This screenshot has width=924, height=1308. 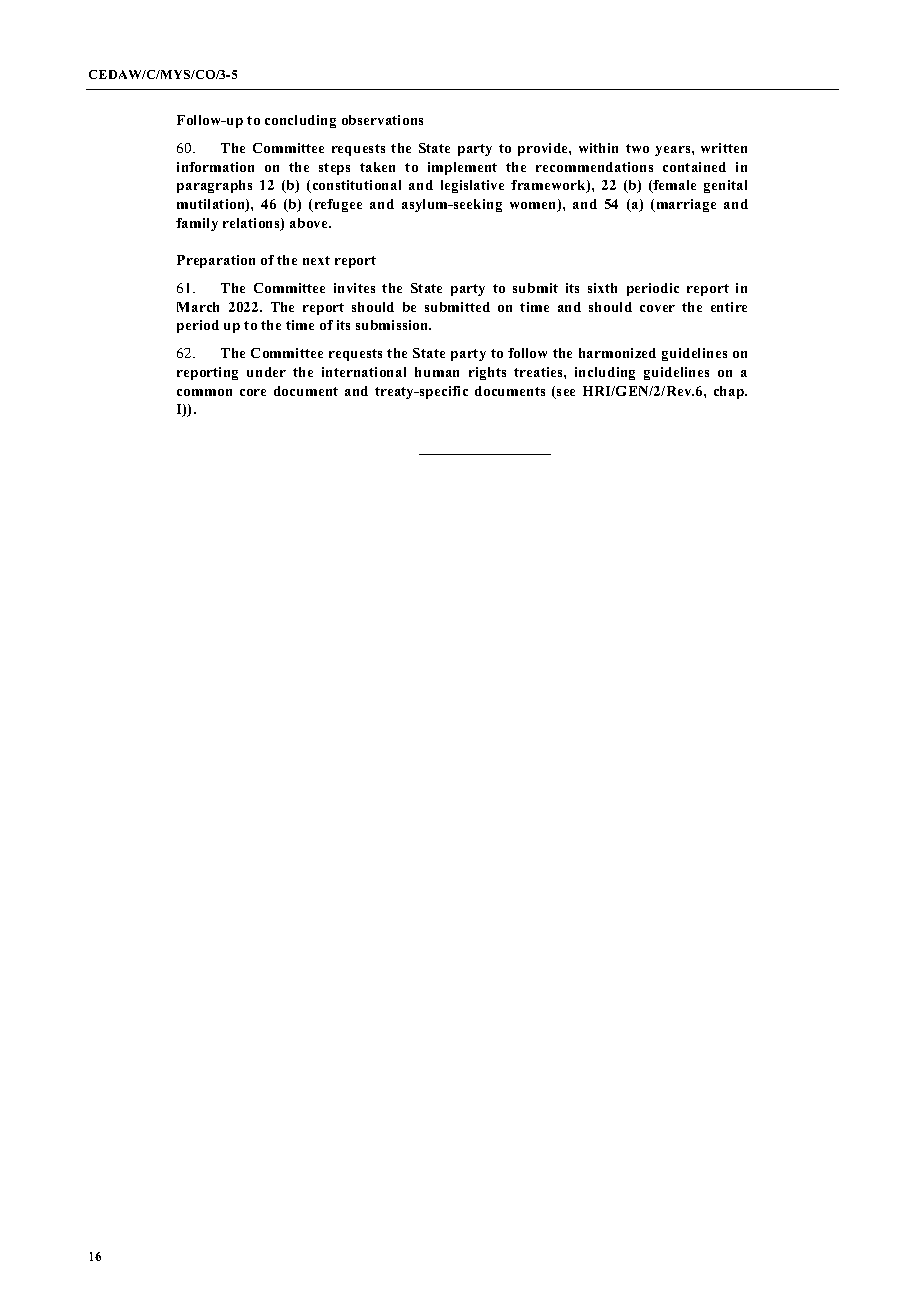 What do you see at coordinates (216, 261) in the screenshot?
I see `Preparation` at bounding box center [216, 261].
